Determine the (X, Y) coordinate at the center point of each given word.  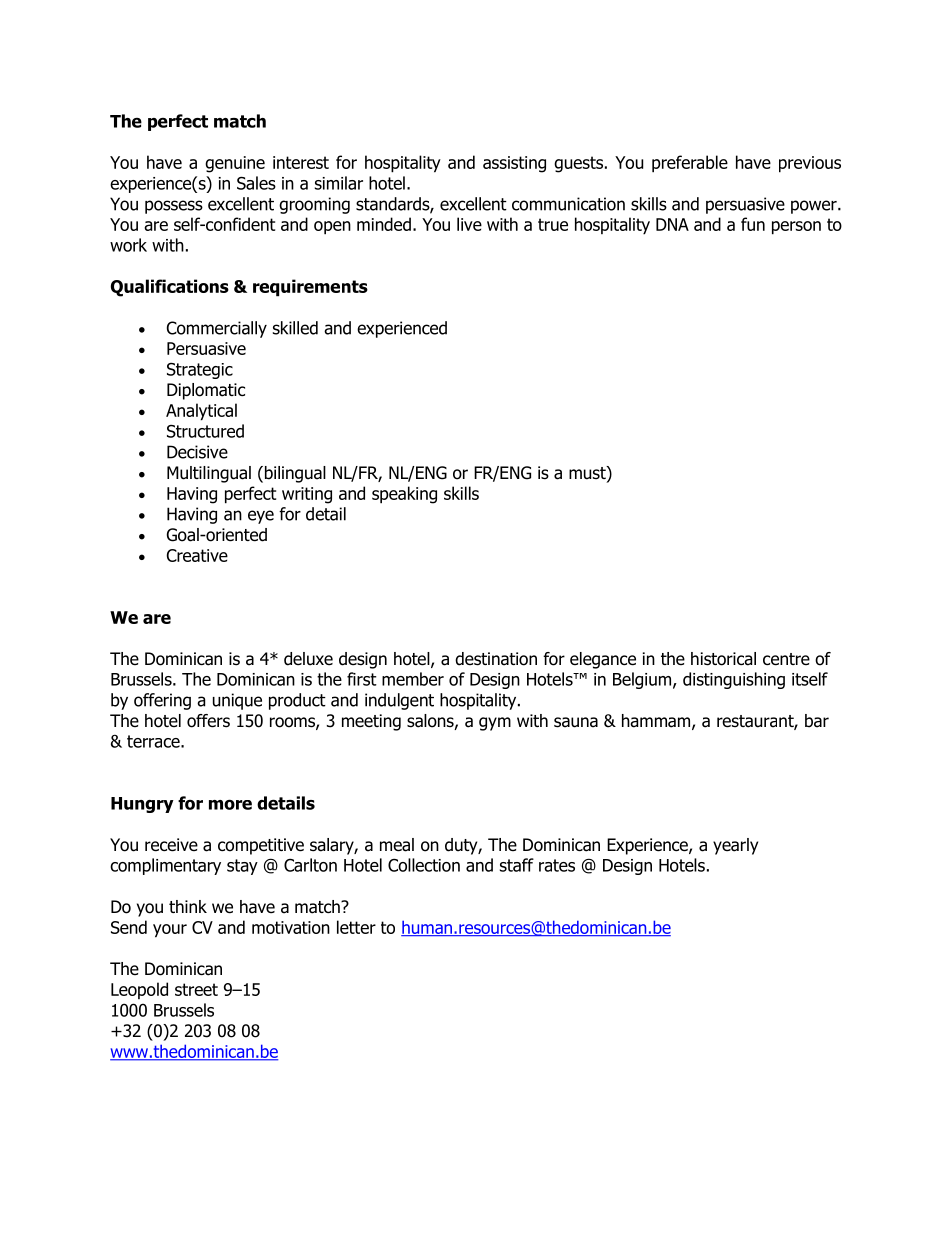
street (196, 989)
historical (723, 659)
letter (356, 927)
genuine (235, 164)
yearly (735, 846)
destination (496, 659)
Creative (197, 555)
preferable (690, 164)
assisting (514, 164)
